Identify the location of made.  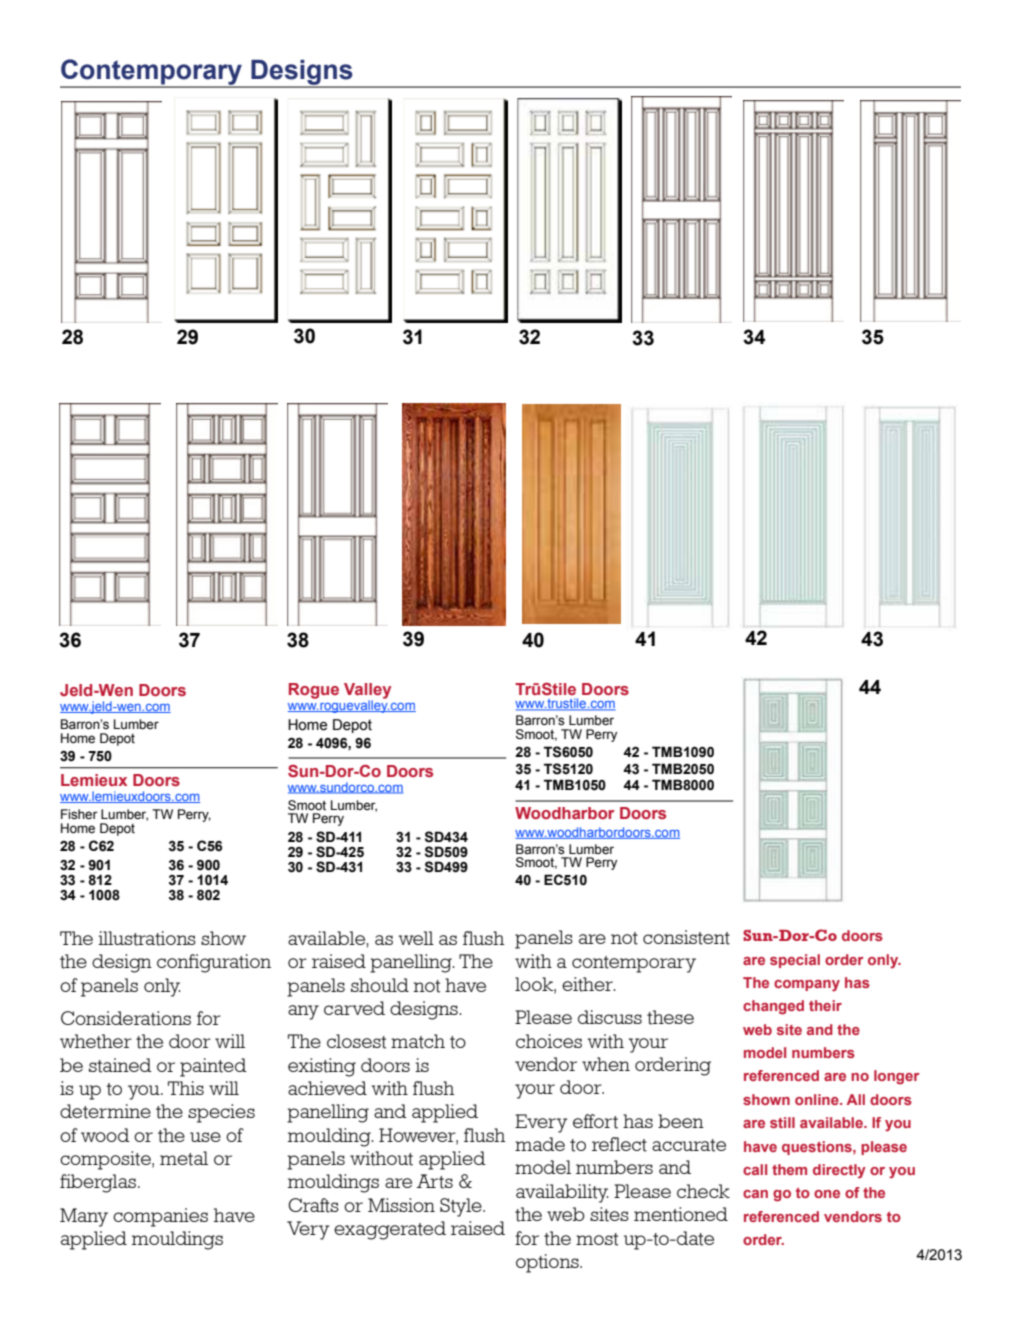
(540, 1144).
